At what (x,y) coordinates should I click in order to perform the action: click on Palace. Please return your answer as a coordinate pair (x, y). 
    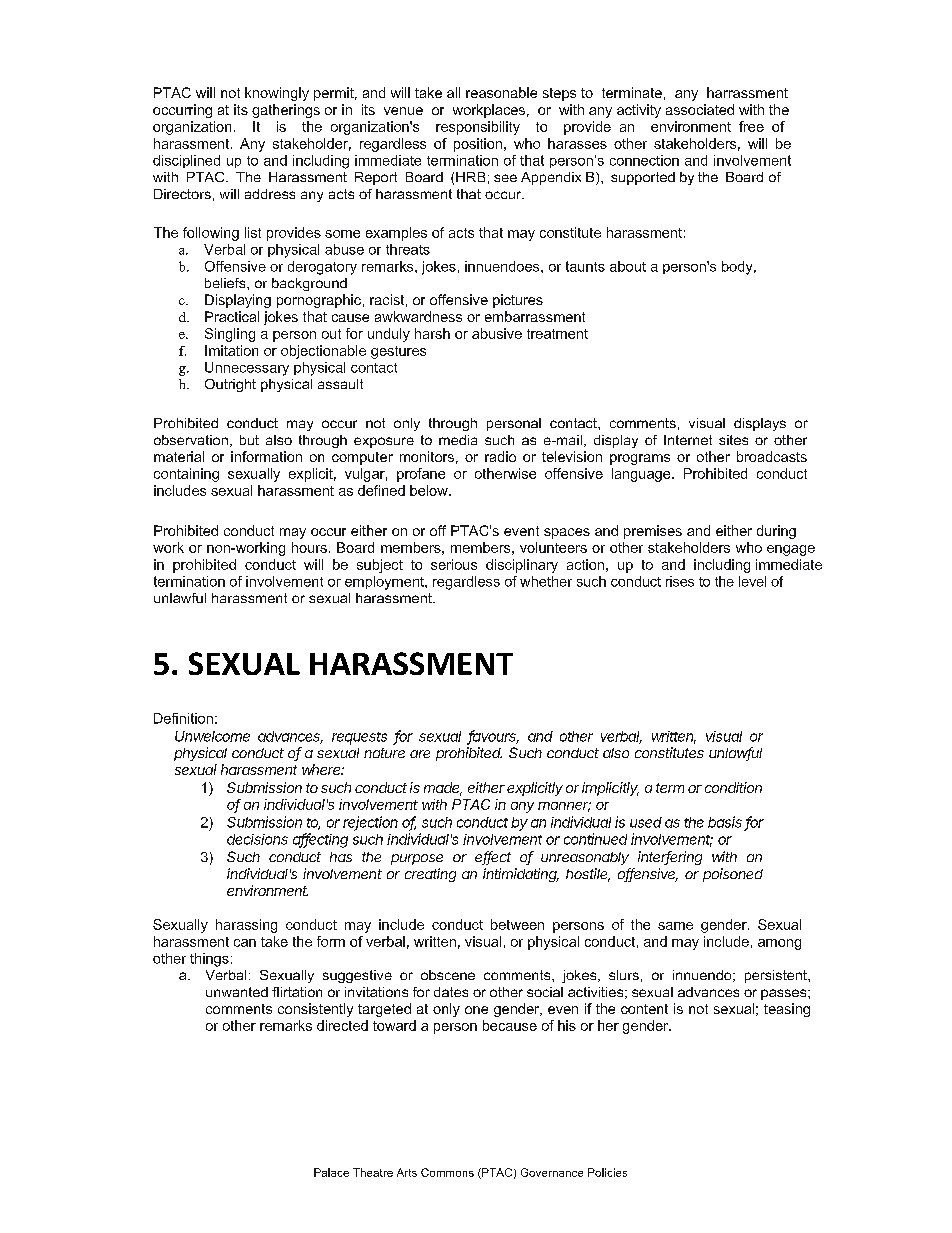
    Looking at the image, I should click on (331, 1172).
